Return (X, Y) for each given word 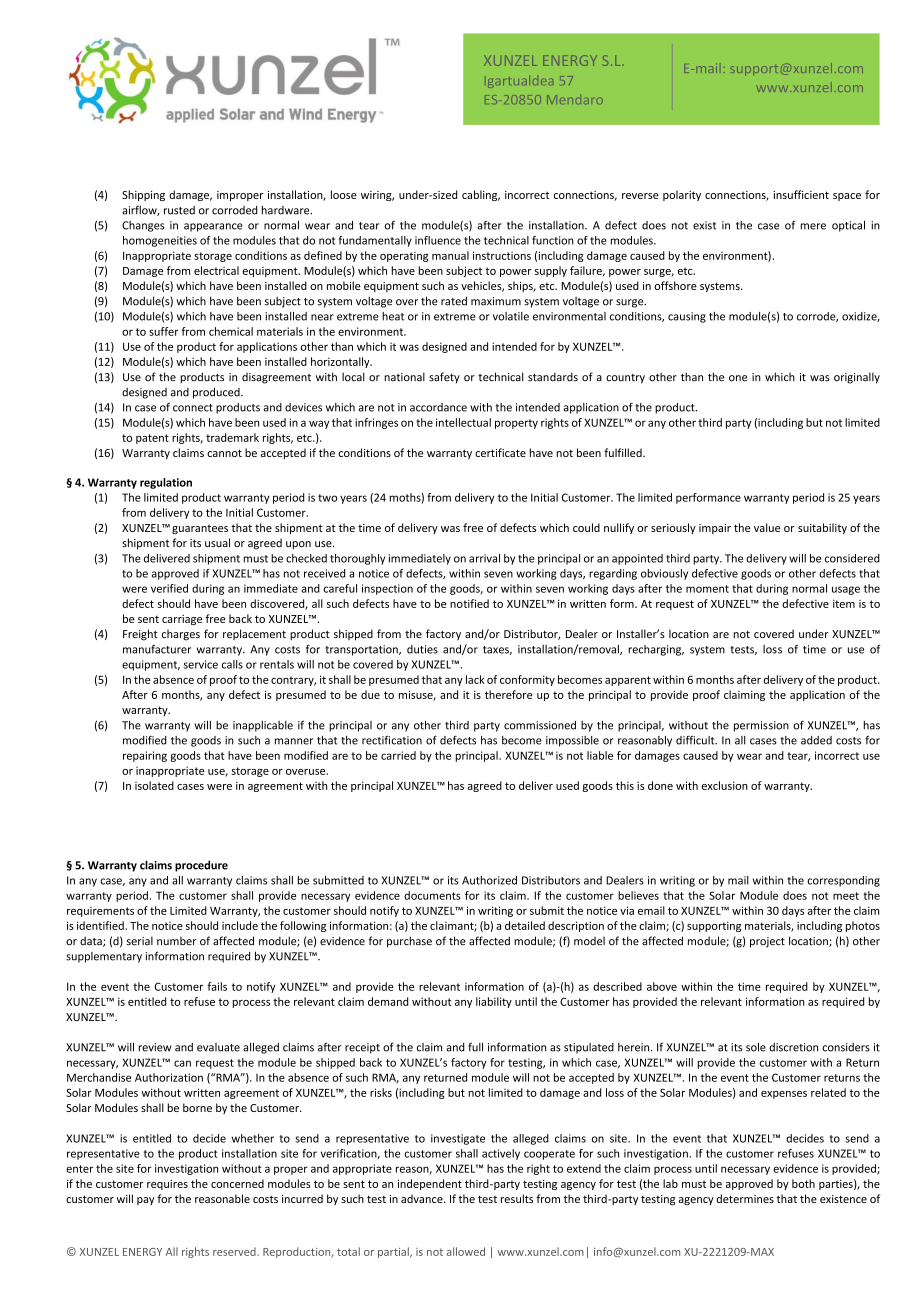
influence (438, 240)
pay (146, 1201)
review (155, 1047)
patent (152, 439)
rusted (179, 210)
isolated (154, 785)
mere (813, 226)
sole (756, 1047)
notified (469, 603)
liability (494, 1002)
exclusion (725, 785)
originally (857, 378)
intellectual (463, 422)
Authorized (489, 880)
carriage (182, 620)
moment (707, 589)
